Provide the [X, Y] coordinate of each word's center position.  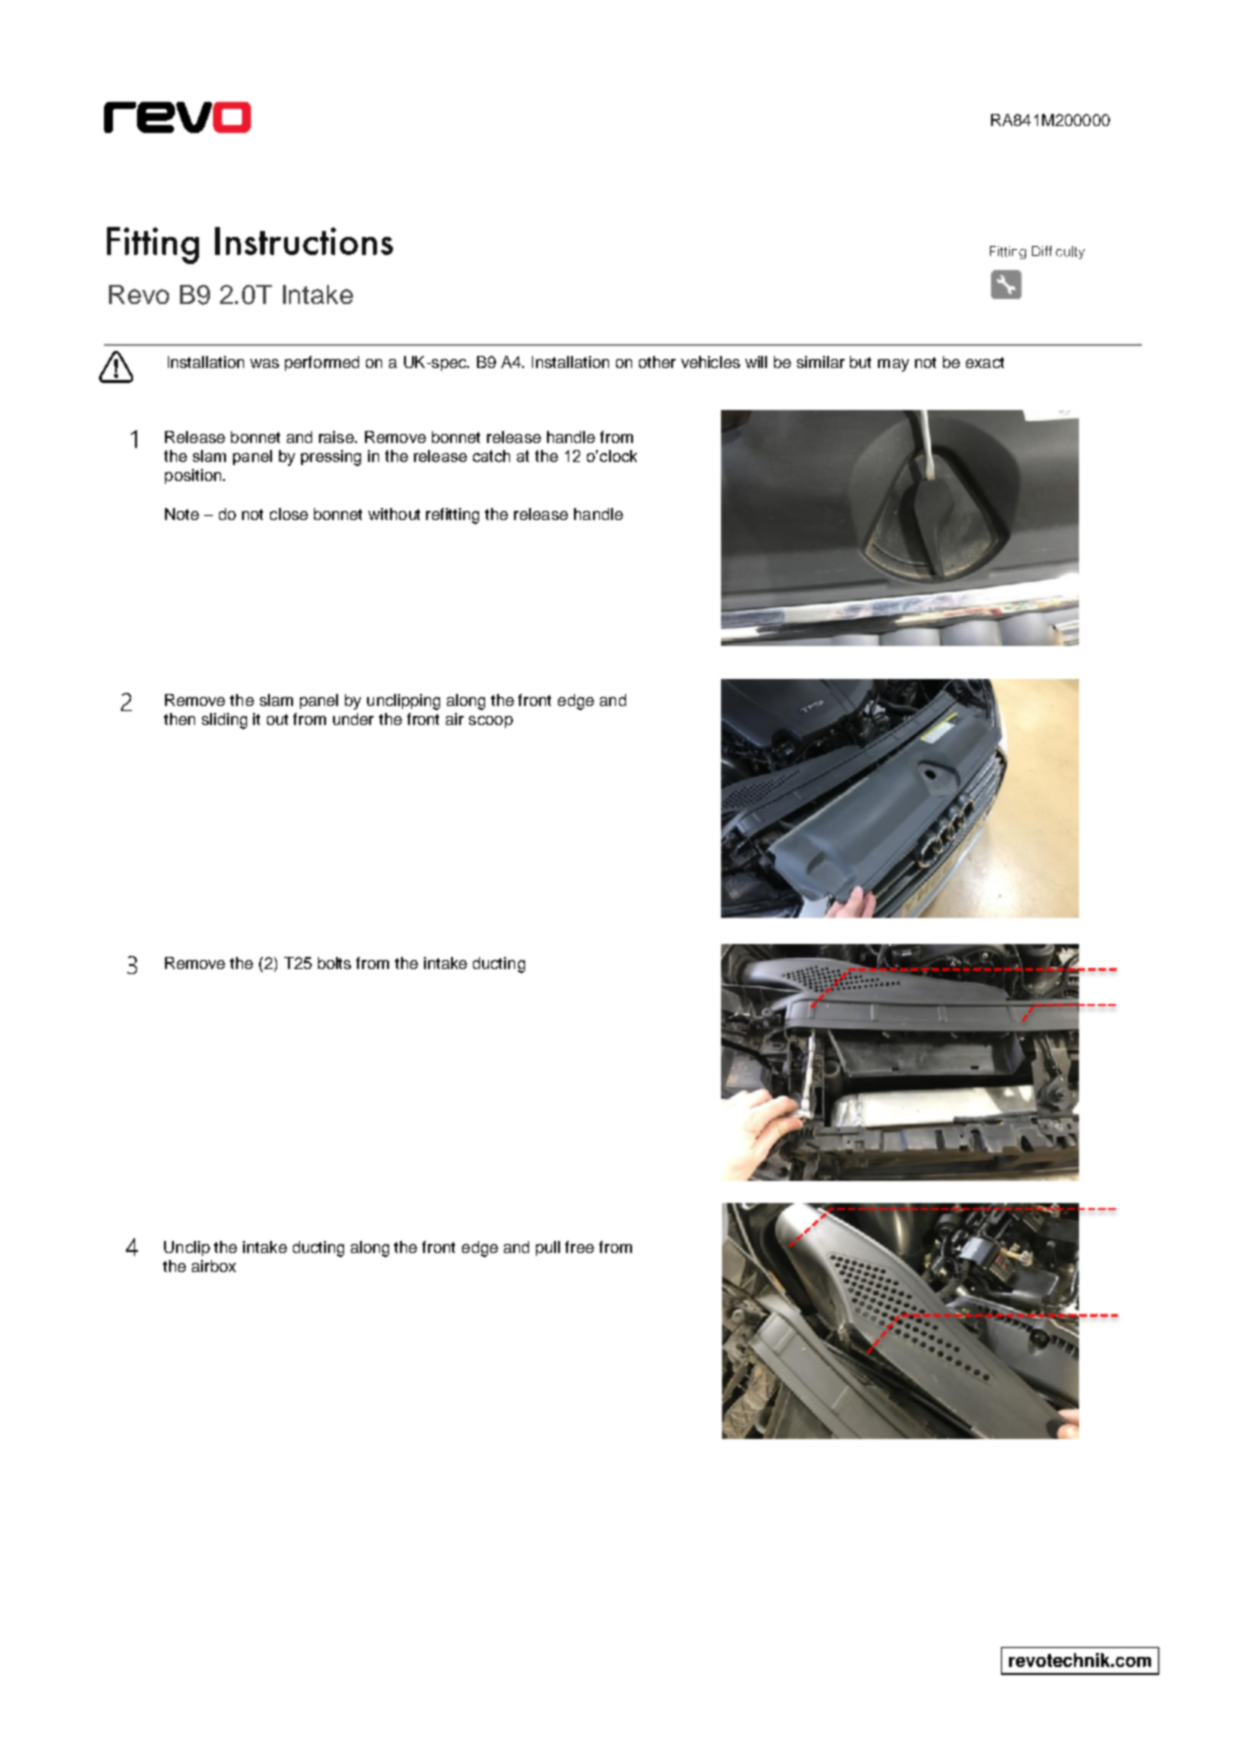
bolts [334, 963]
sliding [224, 721]
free [579, 1247]
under [353, 719]
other [657, 362]
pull [548, 1248]
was [264, 363]
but [860, 362]
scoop [491, 722]
